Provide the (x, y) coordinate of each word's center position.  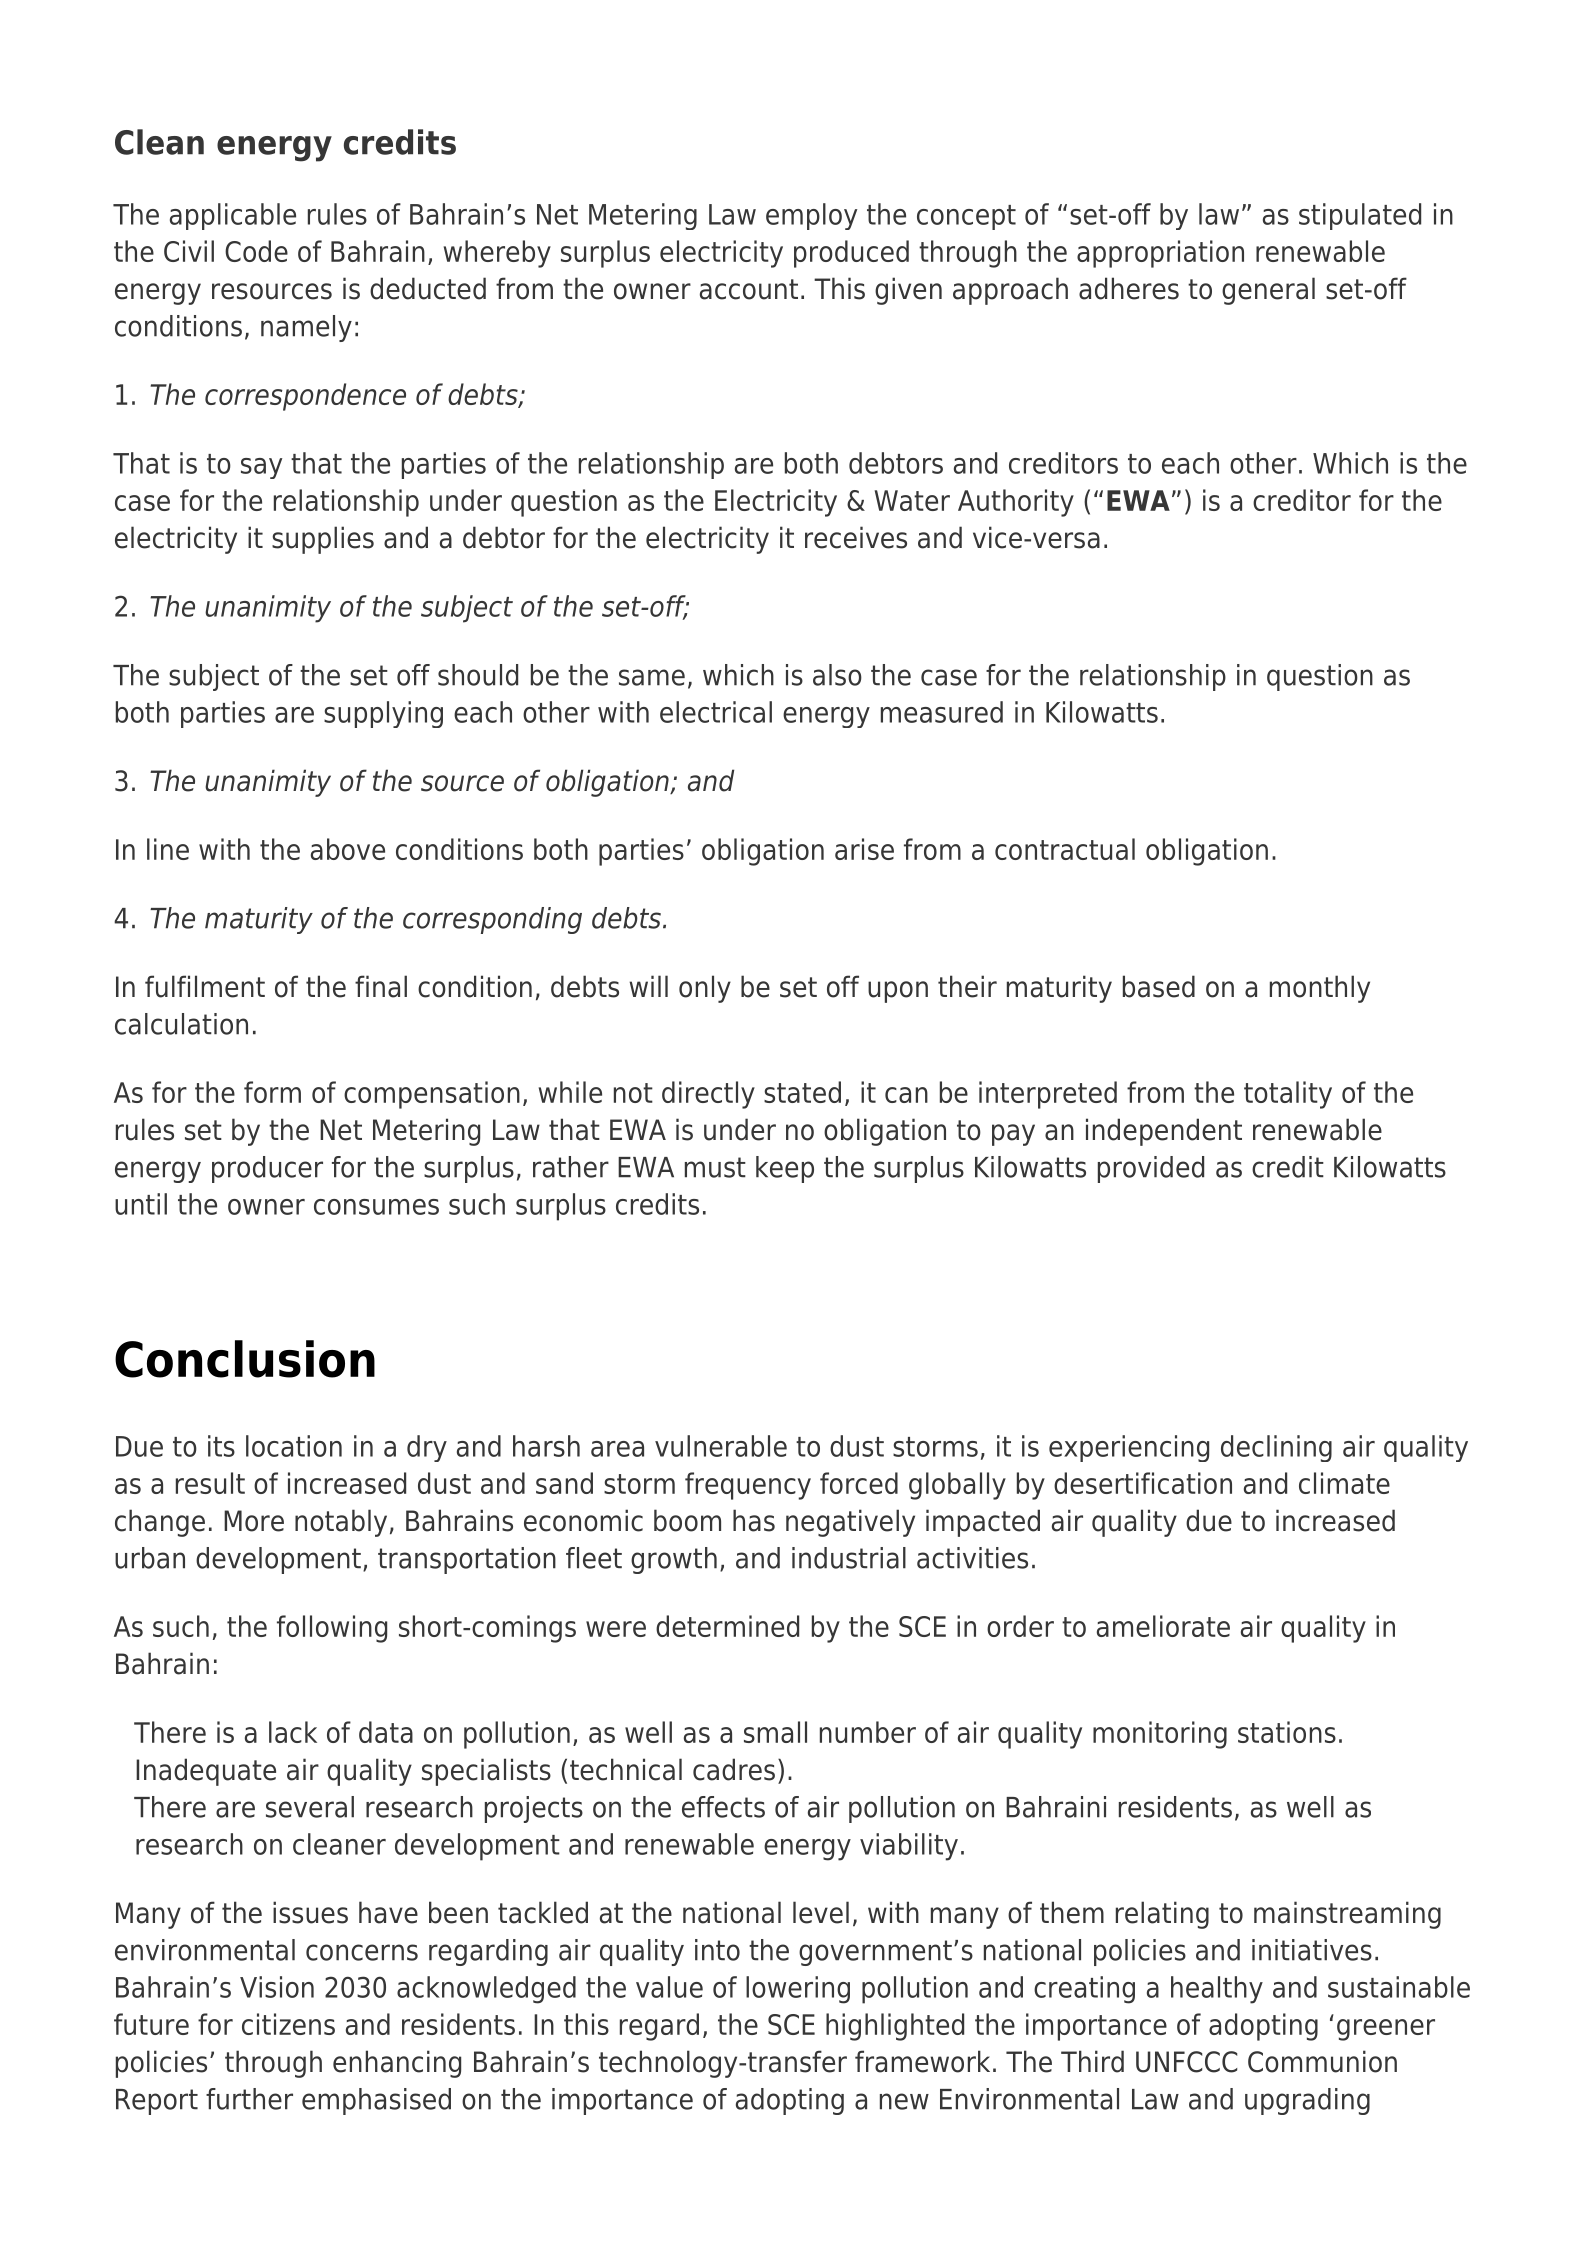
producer (267, 1169)
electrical (716, 712)
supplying (383, 714)
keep (785, 1169)
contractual (1065, 849)
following (332, 1629)
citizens (288, 2024)
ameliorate (1163, 1626)
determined (727, 1626)
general (1268, 291)
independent (1164, 1132)
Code (256, 251)
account (749, 289)
